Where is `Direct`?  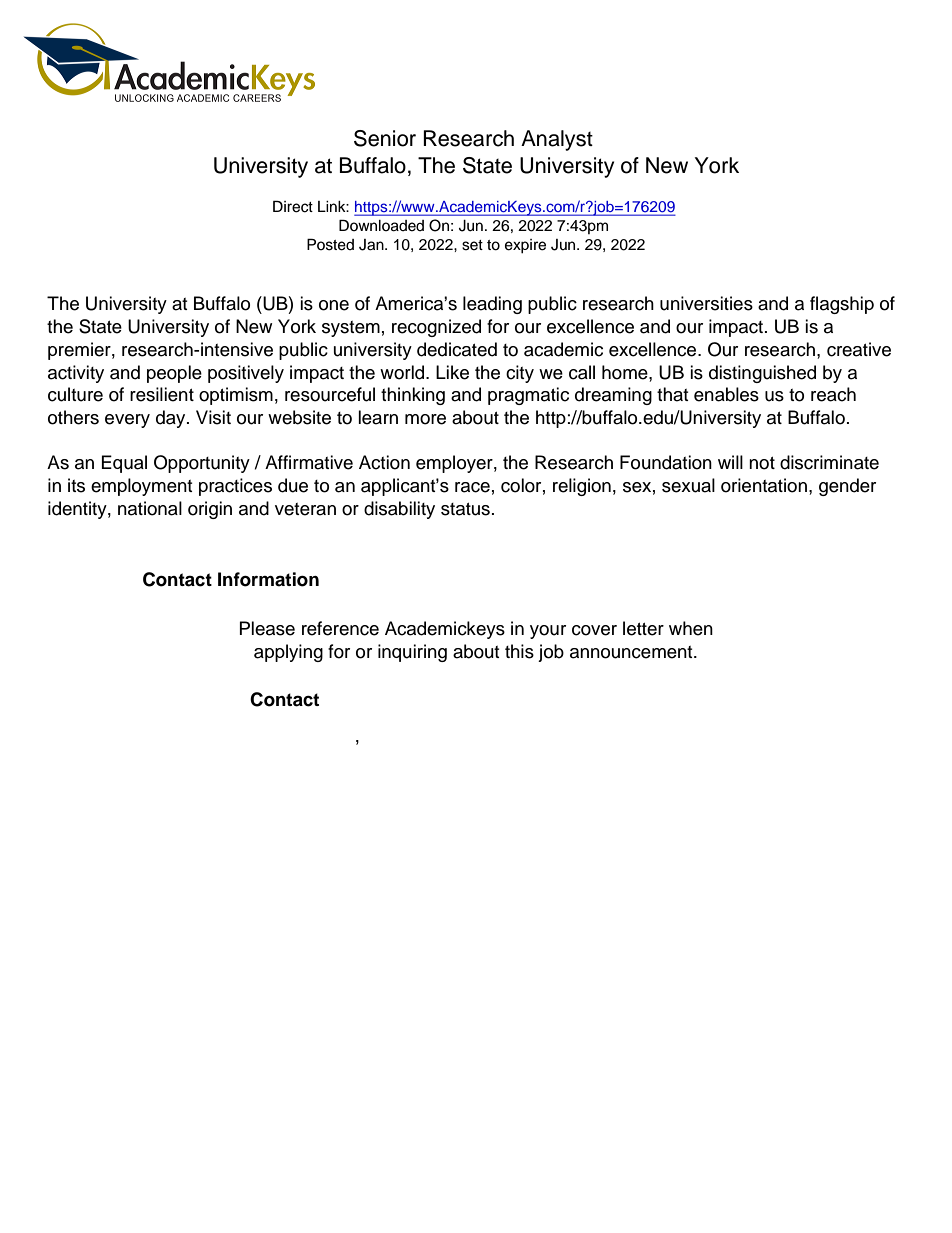 Direct is located at coordinates (293, 206).
